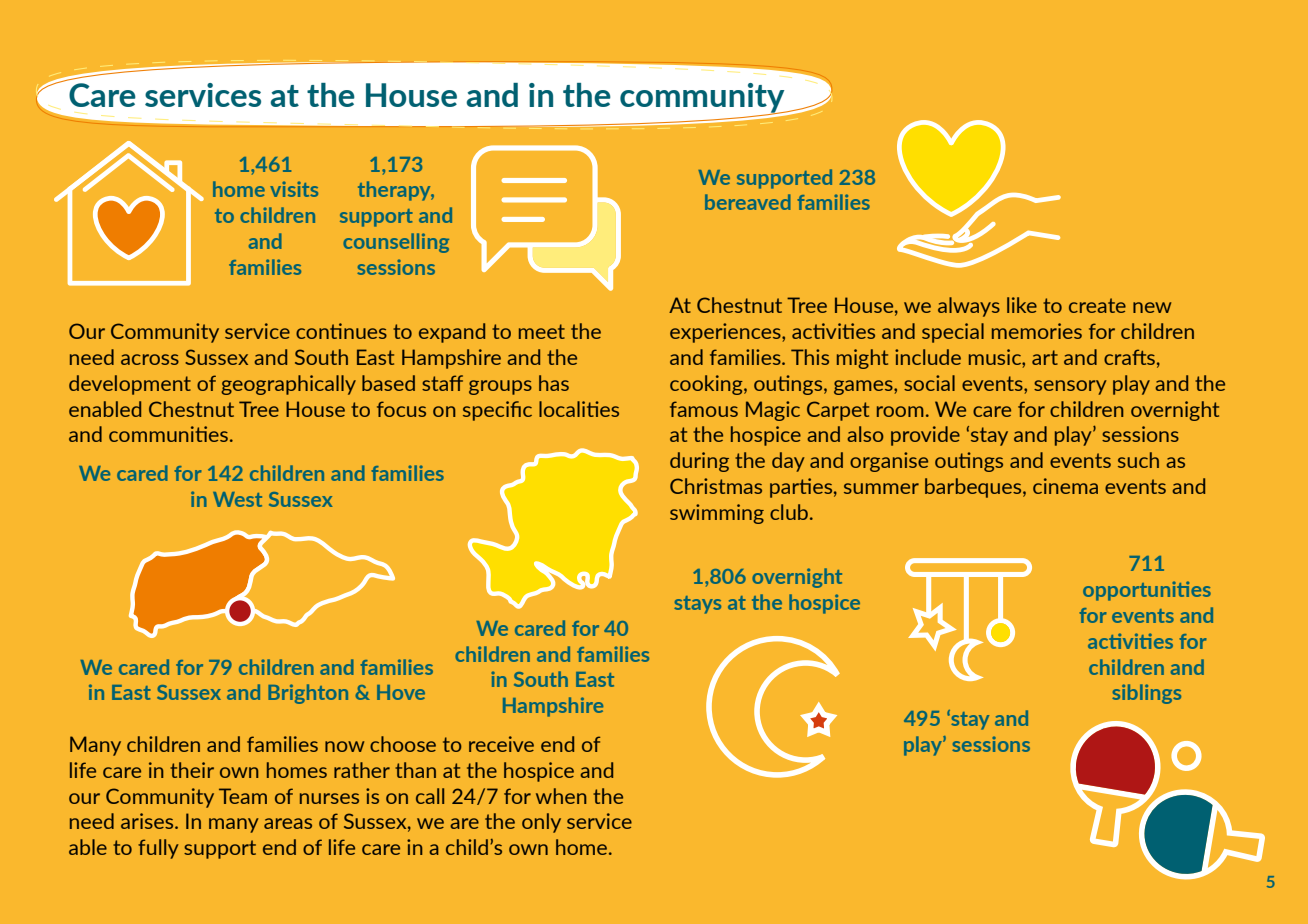 The image size is (1308, 924). I want to click on siblings, so click(1146, 694).
